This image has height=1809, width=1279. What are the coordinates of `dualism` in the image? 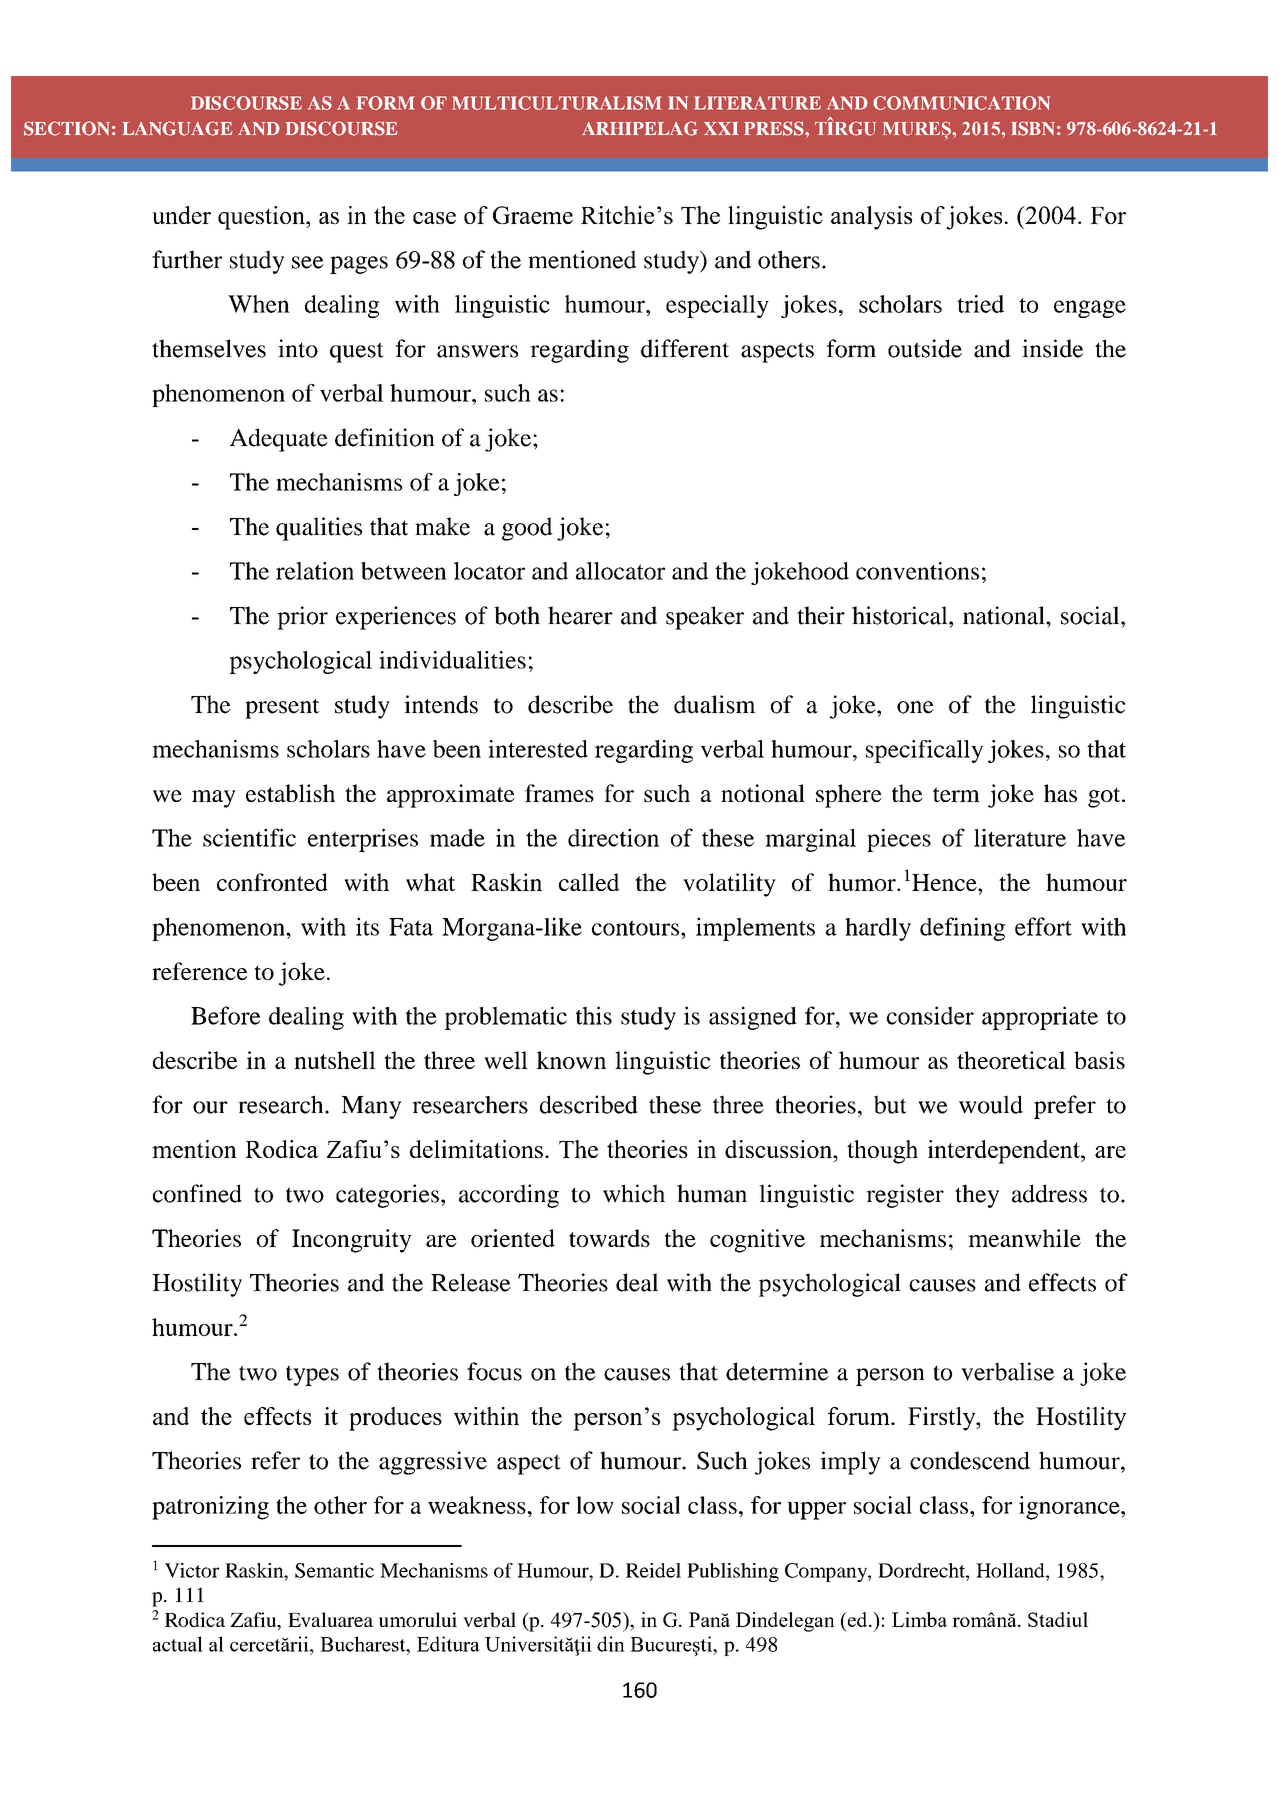 It's located at (715, 704).
